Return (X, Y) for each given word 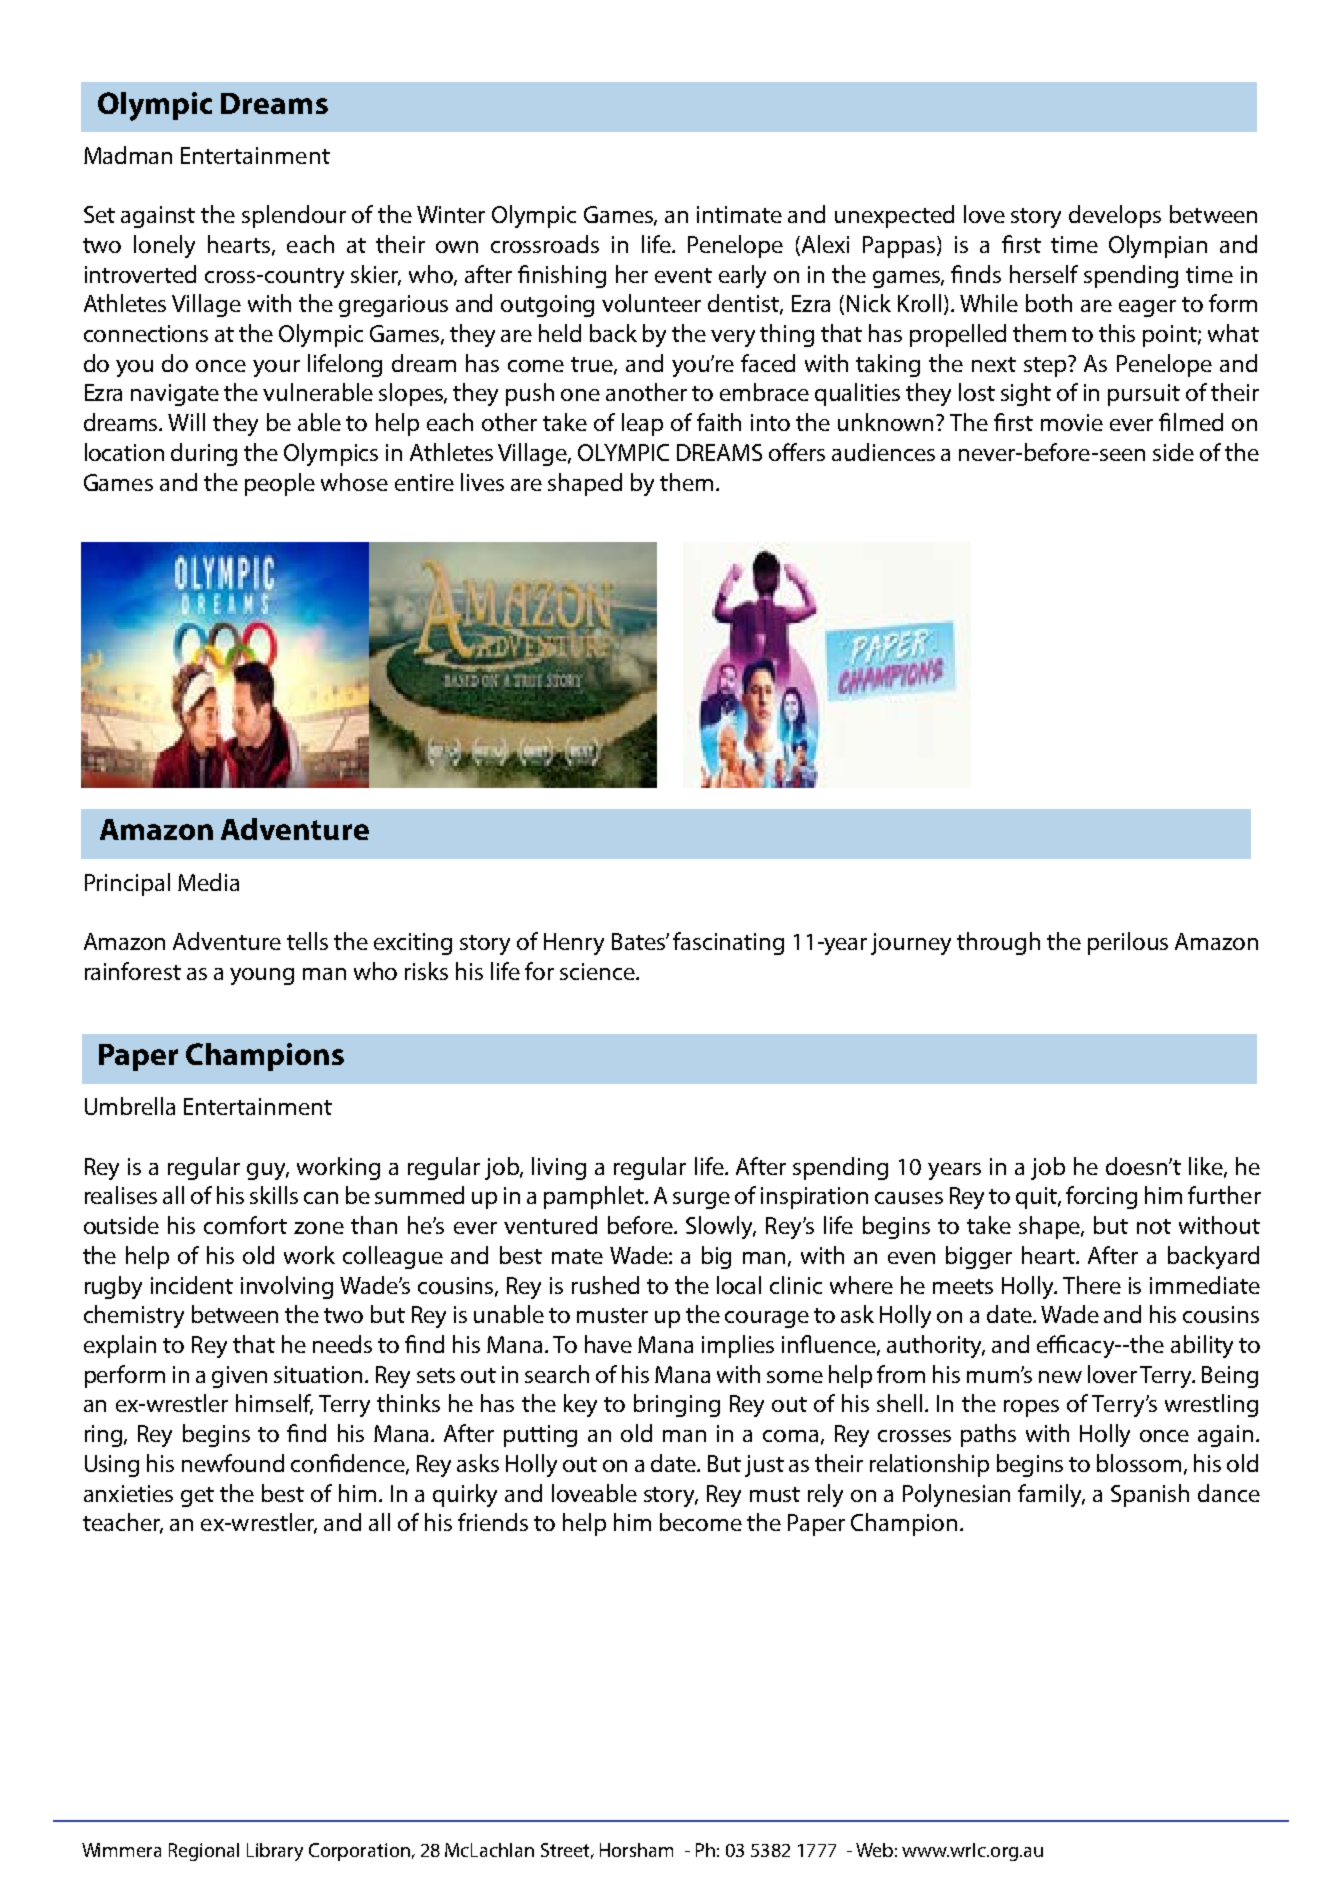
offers (797, 452)
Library (275, 1852)
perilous (1128, 943)
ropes (1031, 1408)
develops (1115, 216)
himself (274, 1404)
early (742, 276)
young (262, 976)
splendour (294, 216)
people (280, 484)
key (580, 1405)
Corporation (359, 1852)
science (598, 971)
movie (1072, 422)
